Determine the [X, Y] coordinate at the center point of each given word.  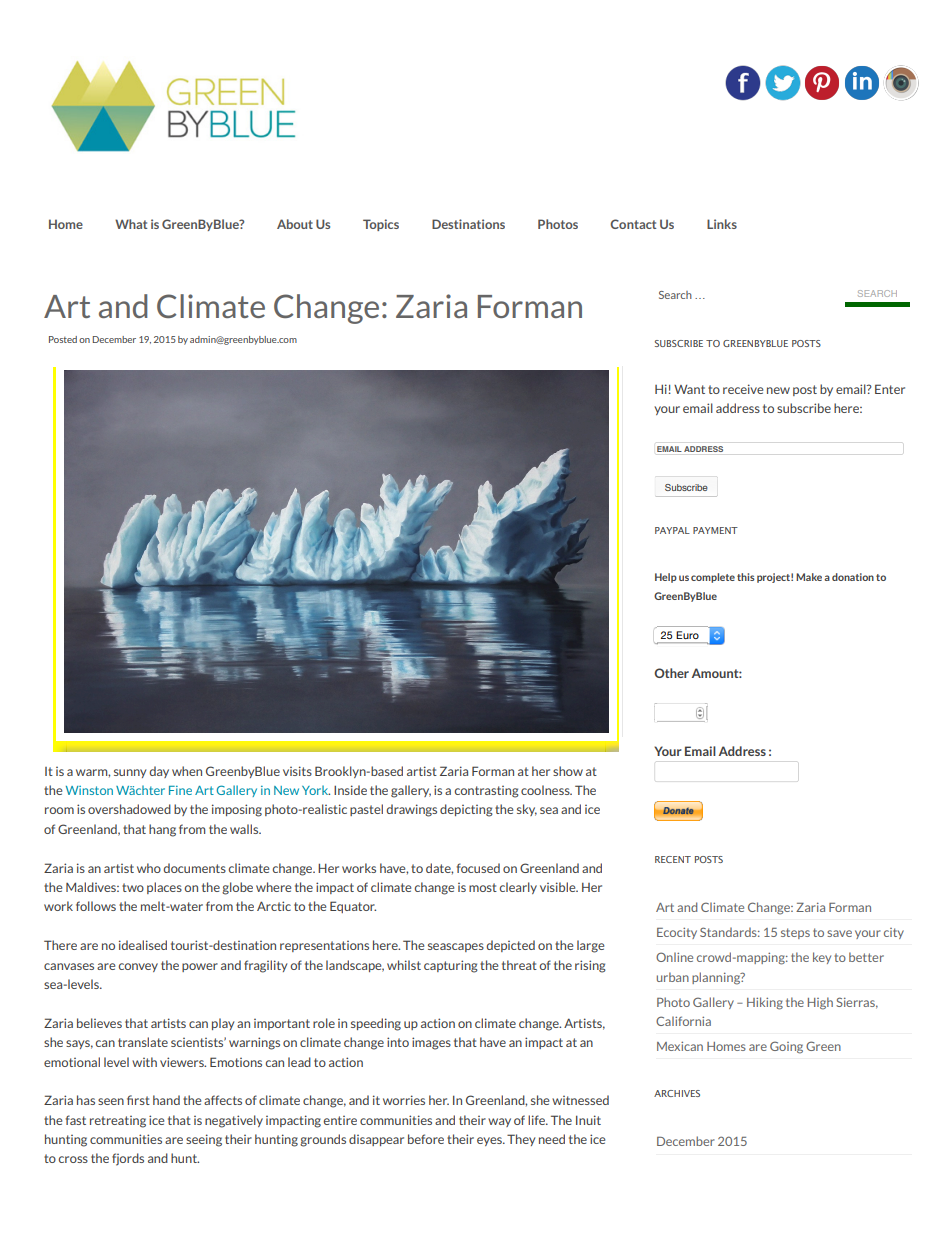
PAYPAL [672, 530]
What [131, 224]
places [164, 888]
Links [722, 224]
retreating [118, 1122]
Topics [381, 225]
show [568, 771]
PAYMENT [715, 530]
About [295, 224]
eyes [490, 1141]
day [159, 772]
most [483, 887]
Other [671, 673]
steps [795, 933]
